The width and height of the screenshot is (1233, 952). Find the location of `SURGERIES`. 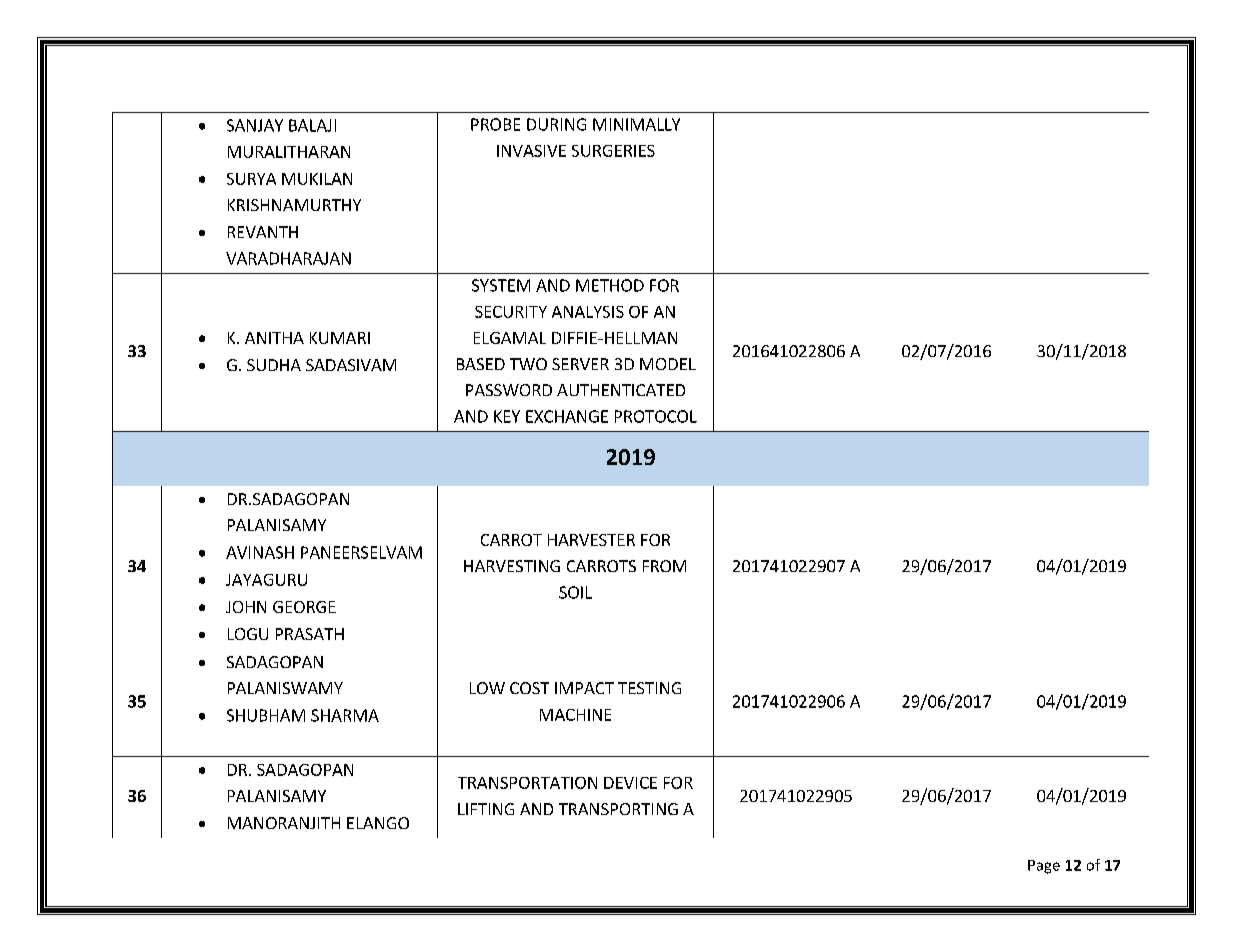

SURGERIES is located at coordinates (613, 151).
